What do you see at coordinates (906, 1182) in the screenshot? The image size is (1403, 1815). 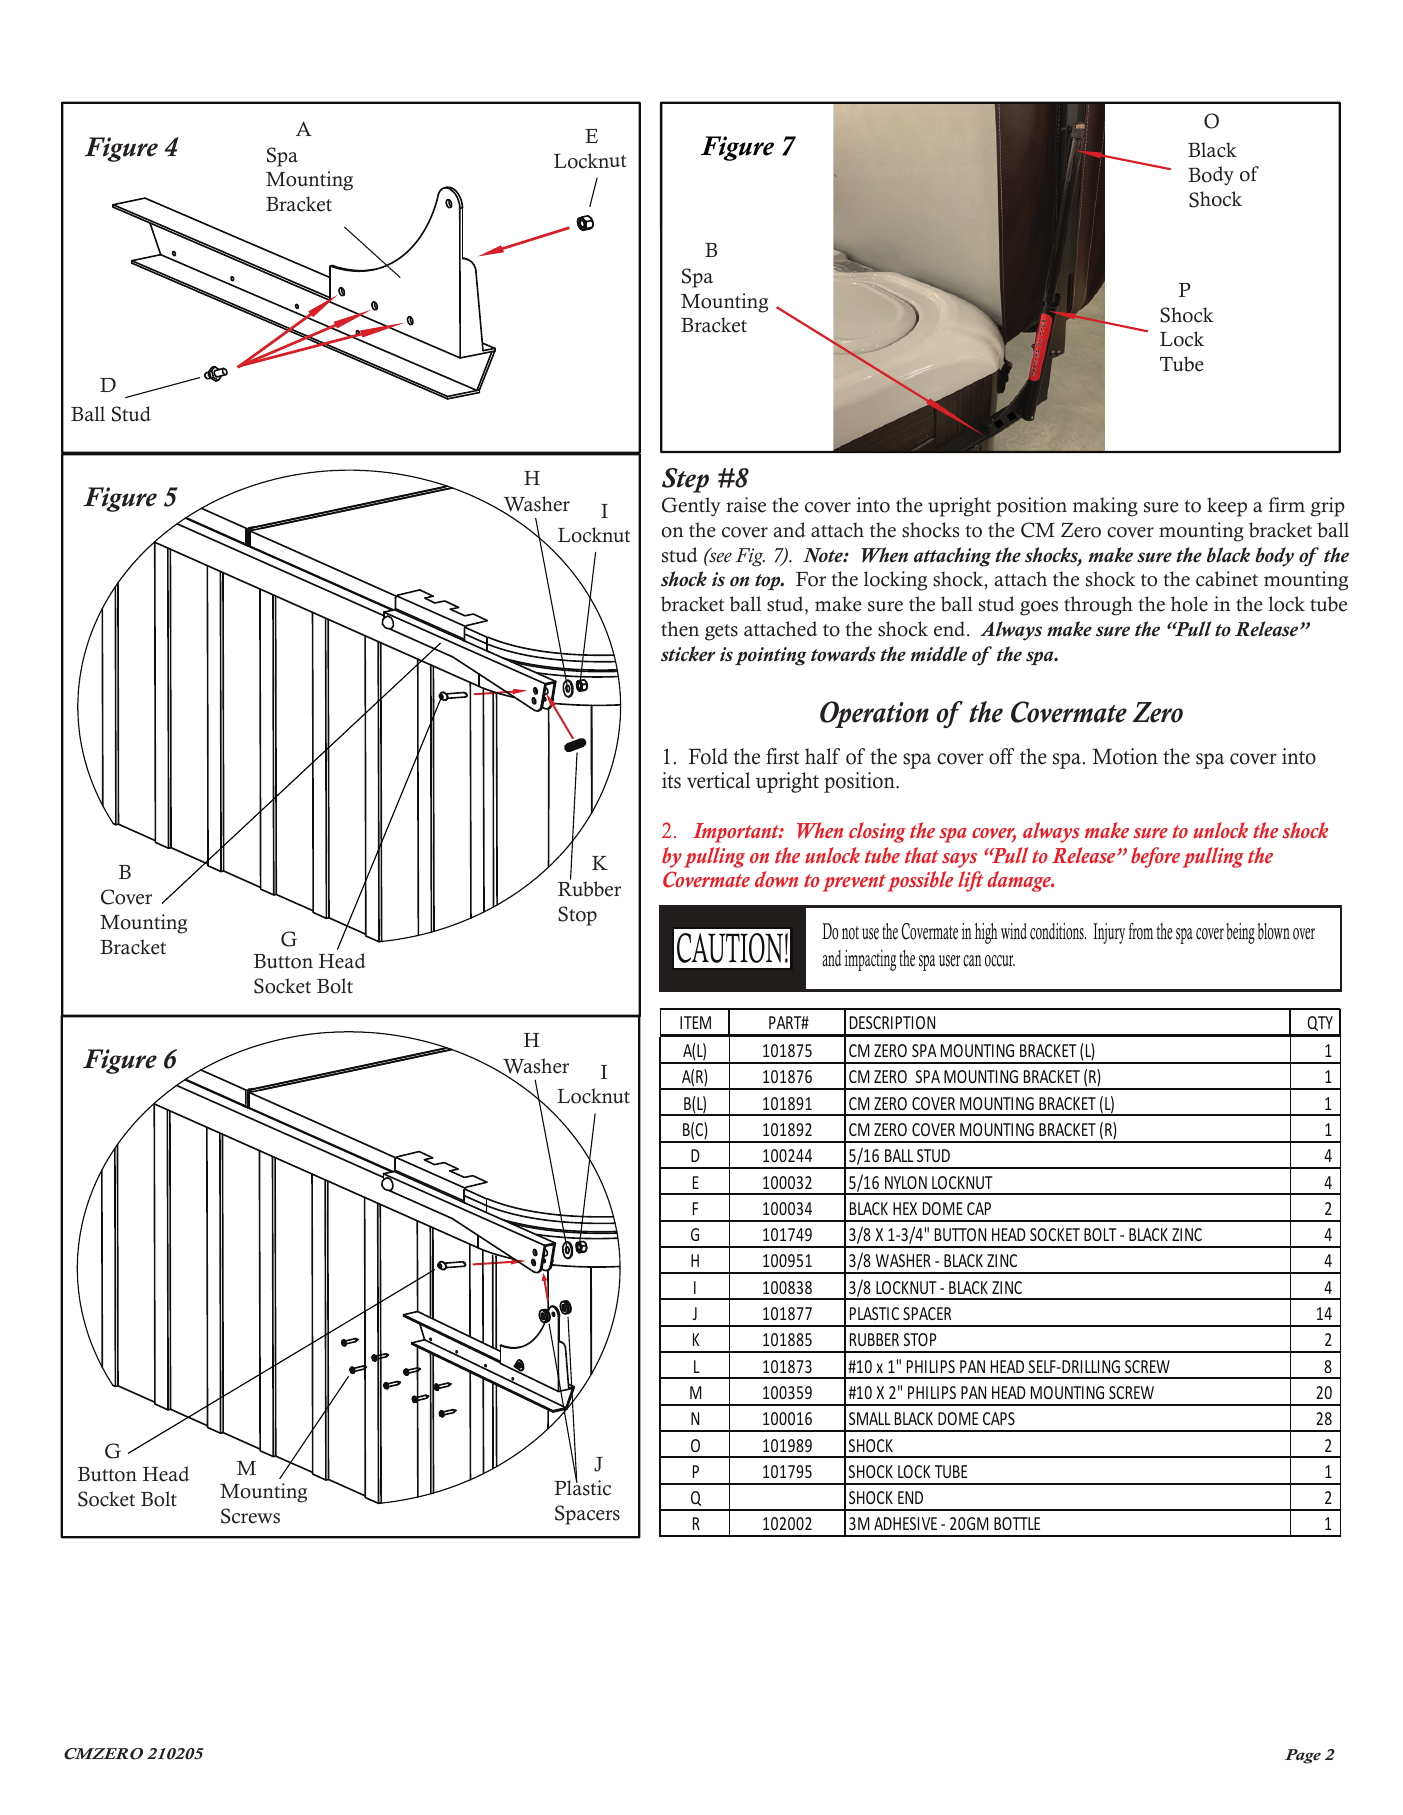 I see `NYLON` at bounding box center [906, 1182].
